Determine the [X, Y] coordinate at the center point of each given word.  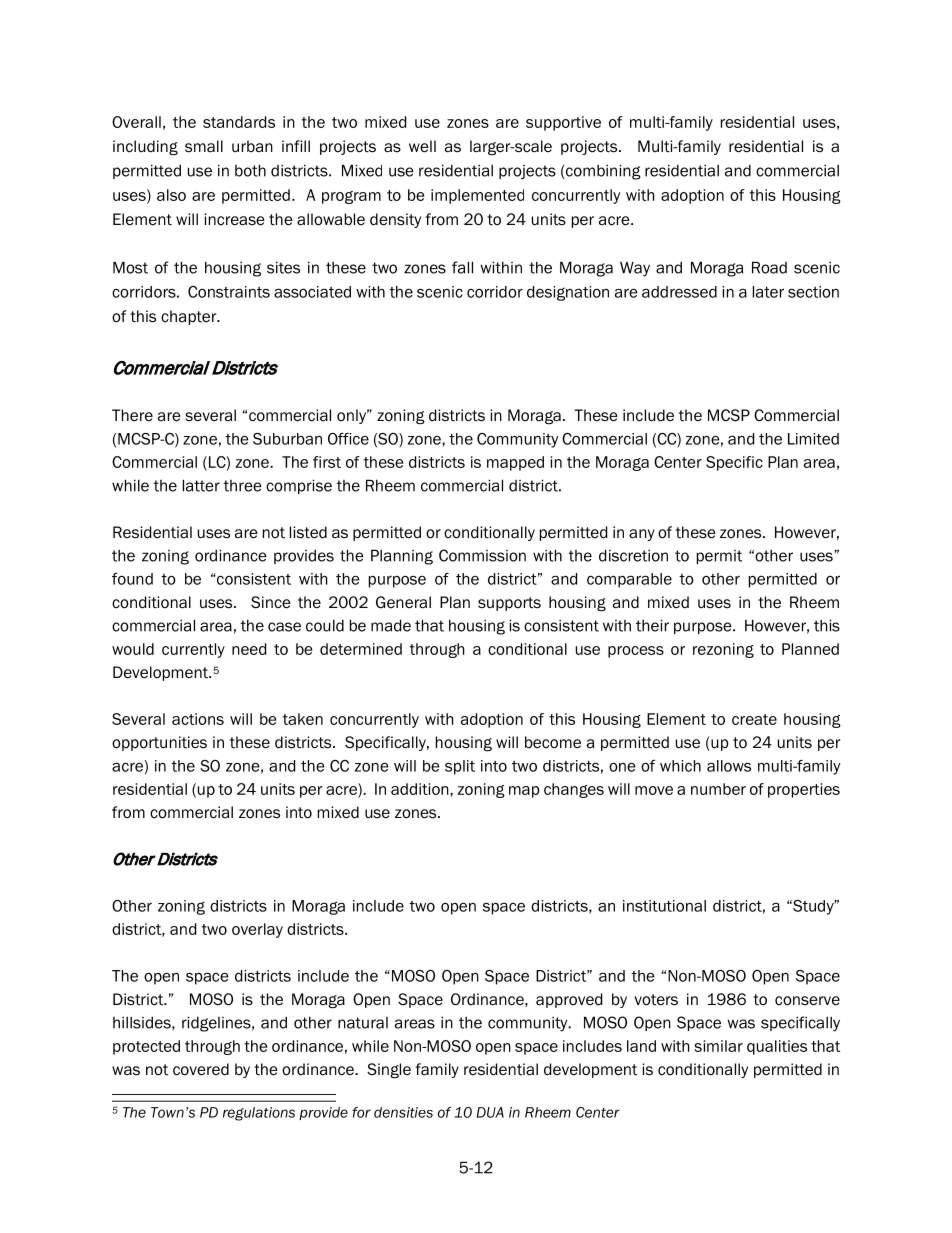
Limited [813, 439]
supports [509, 604]
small [204, 146]
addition [421, 789]
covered [201, 1069]
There [132, 415]
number [718, 789]
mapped [515, 463]
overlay [257, 930]
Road [769, 267]
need [249, 649]
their [652, 625]
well [422, 146]
